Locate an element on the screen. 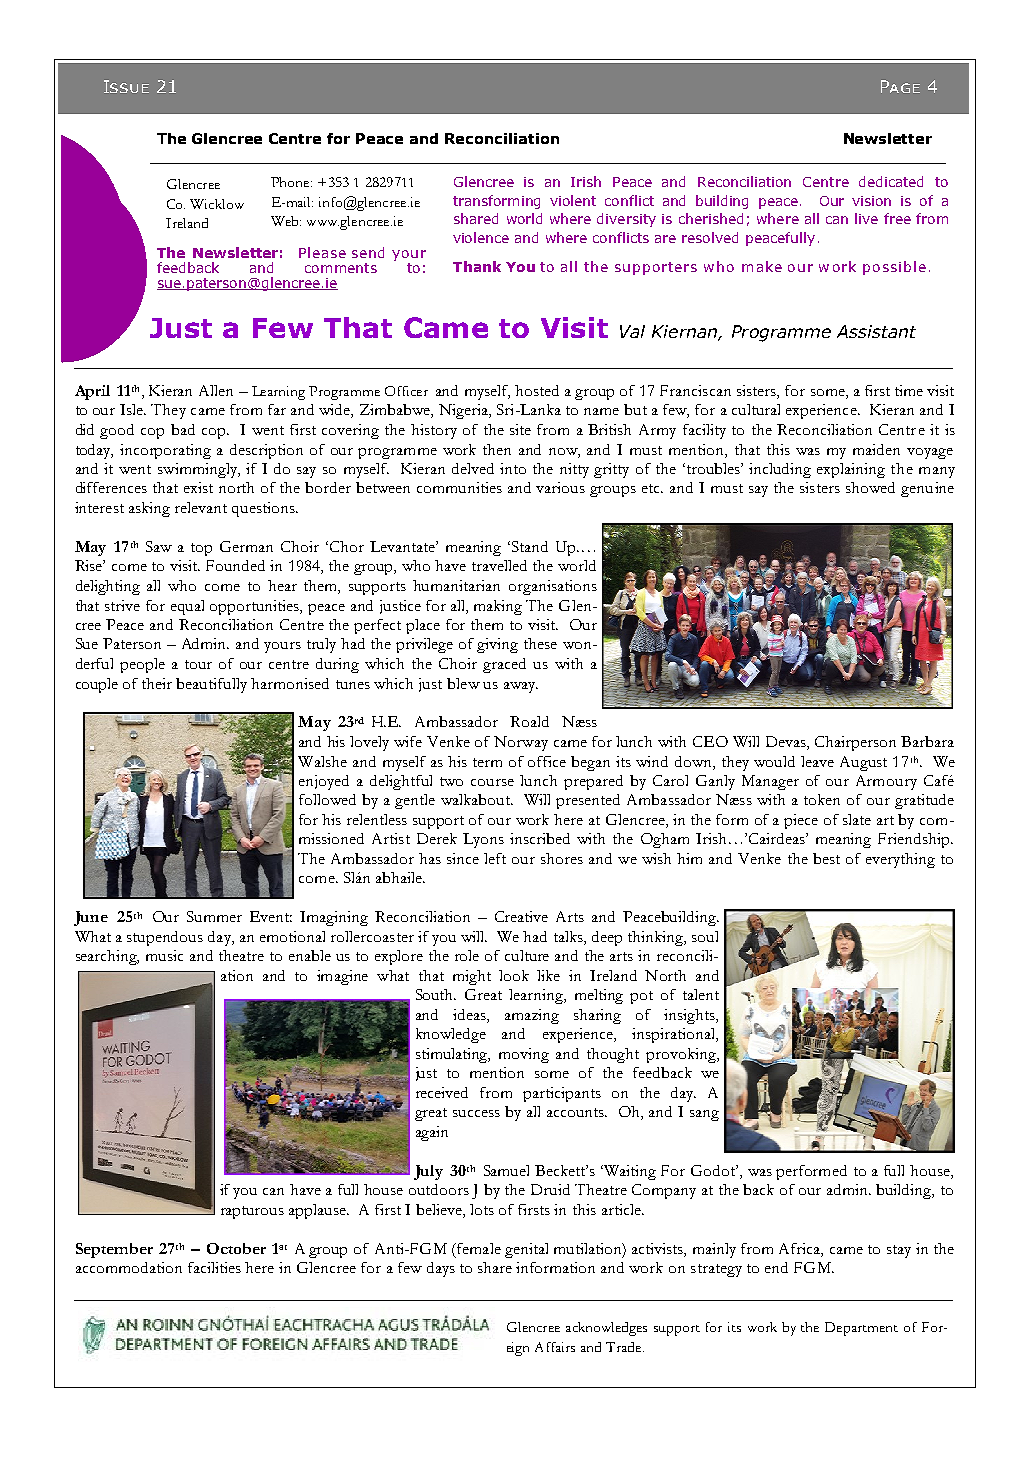 Image resolution: width=1031 pixels, height=1459 pixels. Chairperson is located at coordinates (855, 743).
